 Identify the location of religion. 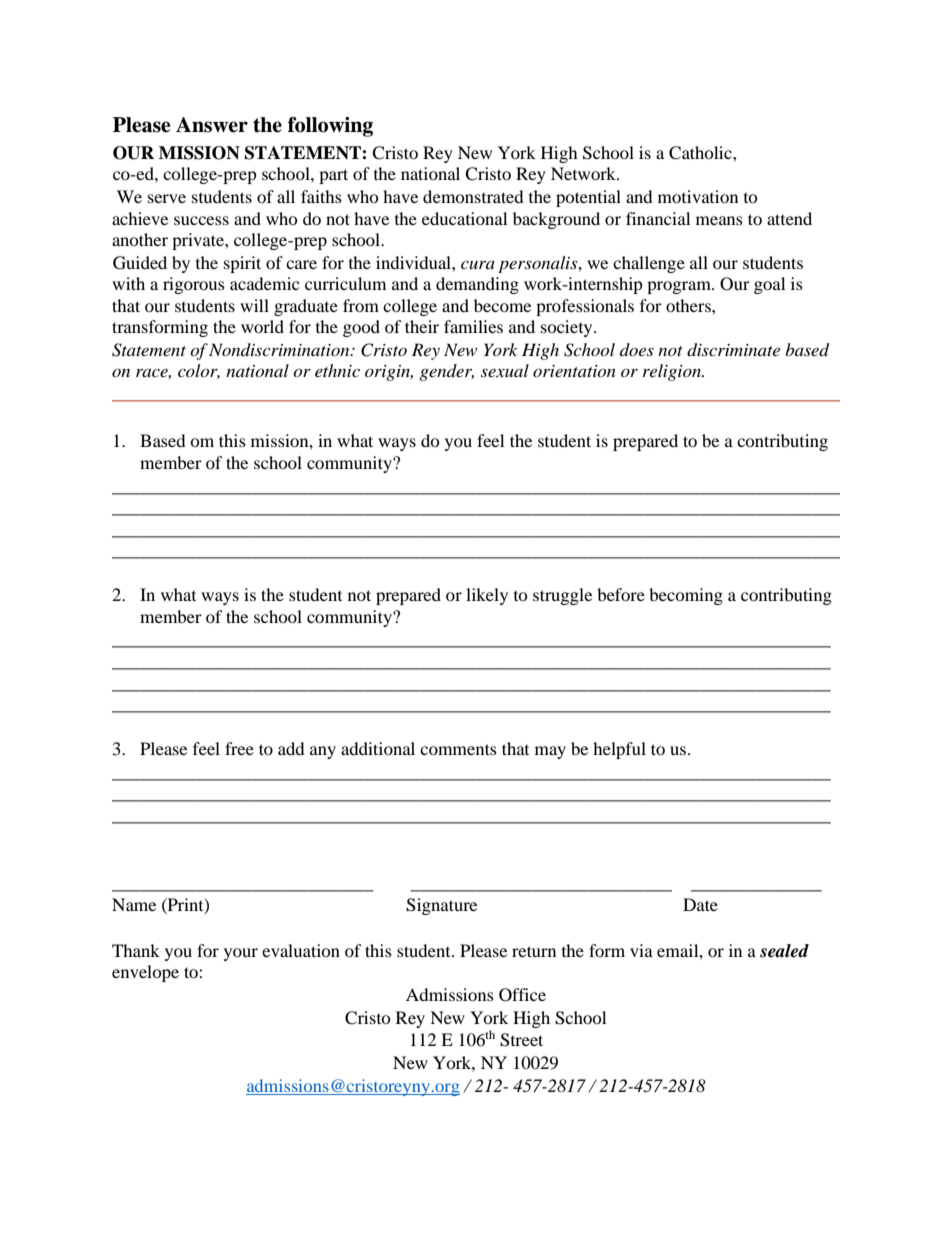
(673, 372).
